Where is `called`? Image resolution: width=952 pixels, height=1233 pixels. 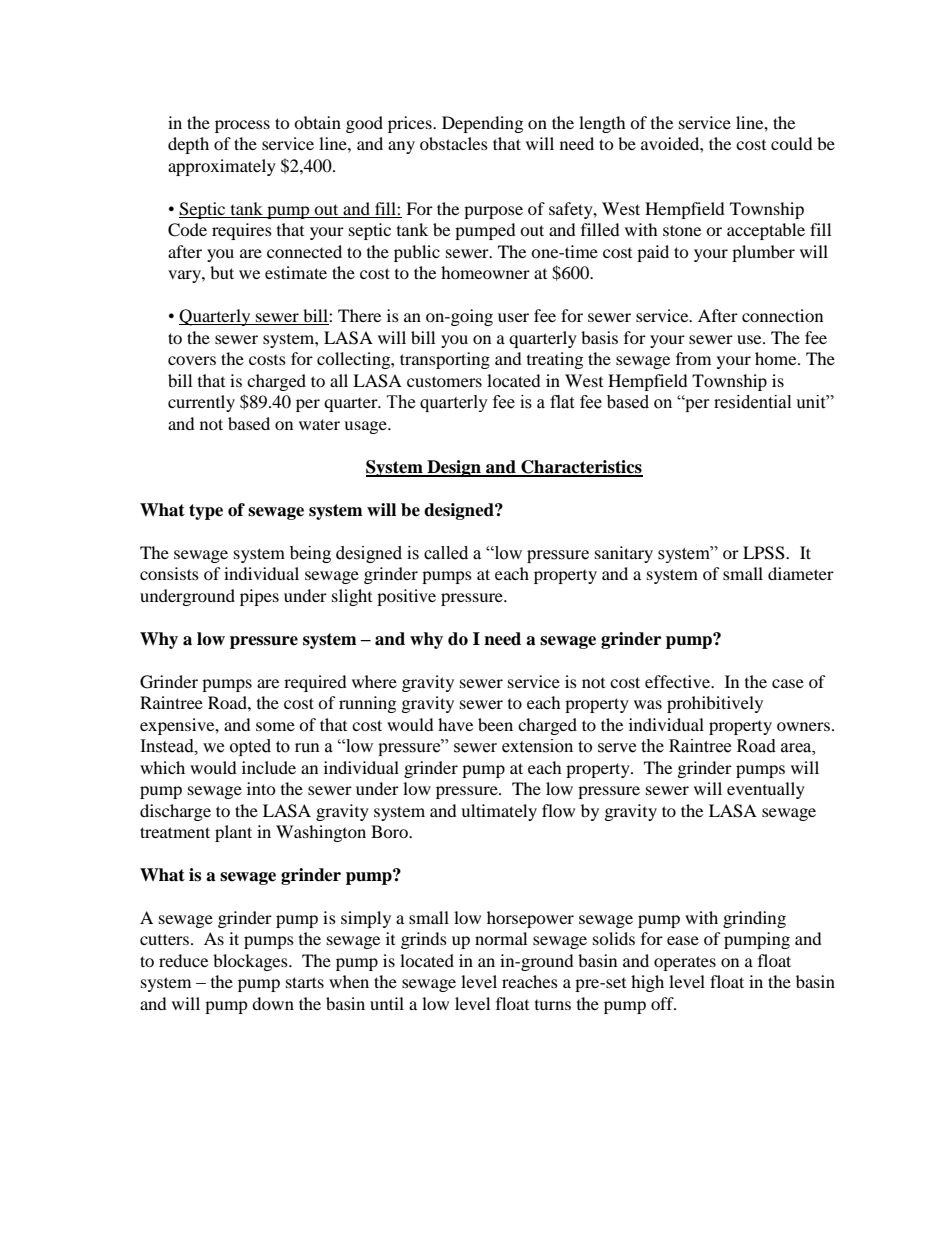
called is located at coordinates (446, 553).
